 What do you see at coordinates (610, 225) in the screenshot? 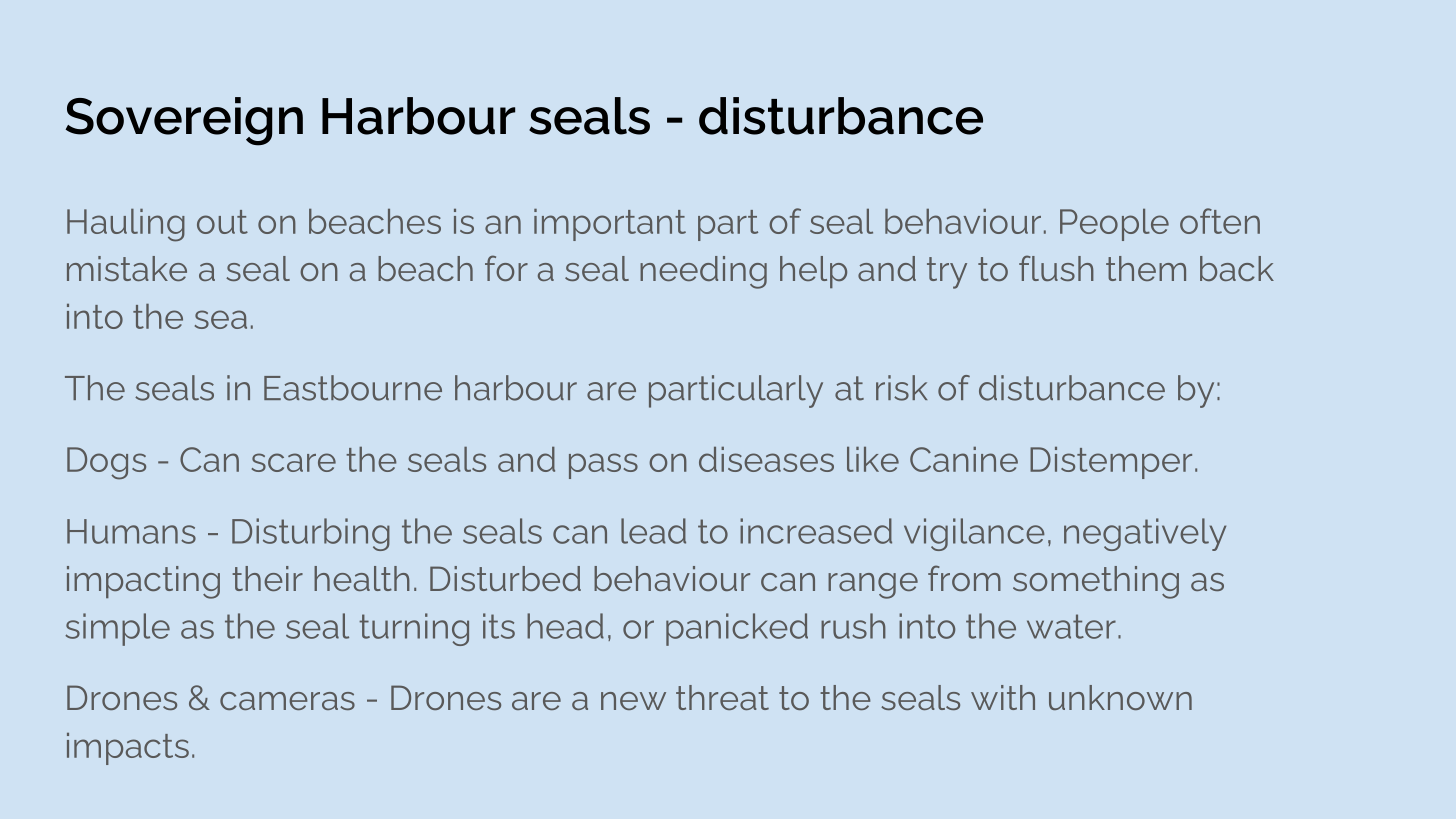
I see `important` at bounding box center [610, 225].
